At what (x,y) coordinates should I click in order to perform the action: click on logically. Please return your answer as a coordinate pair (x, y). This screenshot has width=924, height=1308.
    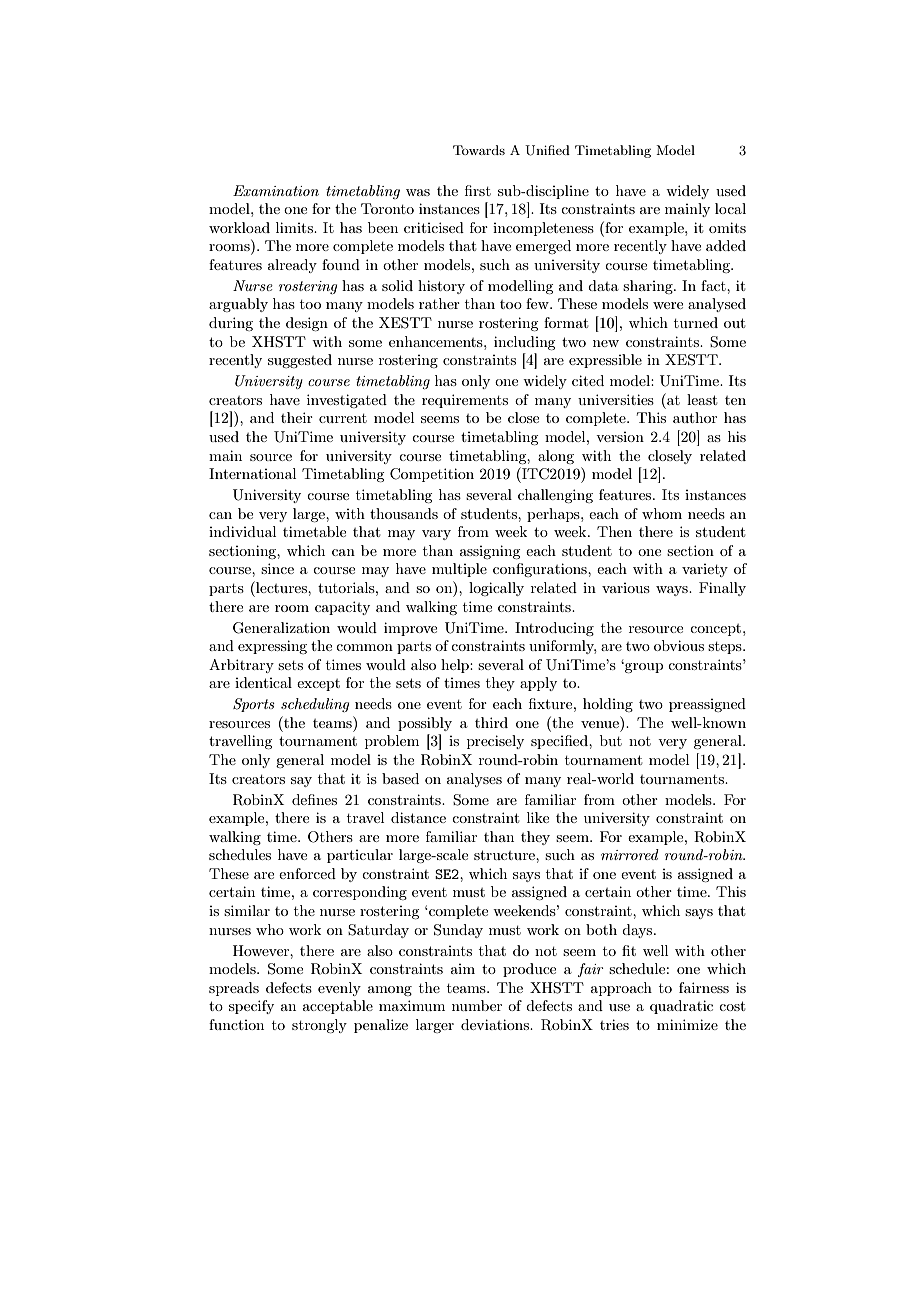
    Looking at the image, I should click on (496, 589).
